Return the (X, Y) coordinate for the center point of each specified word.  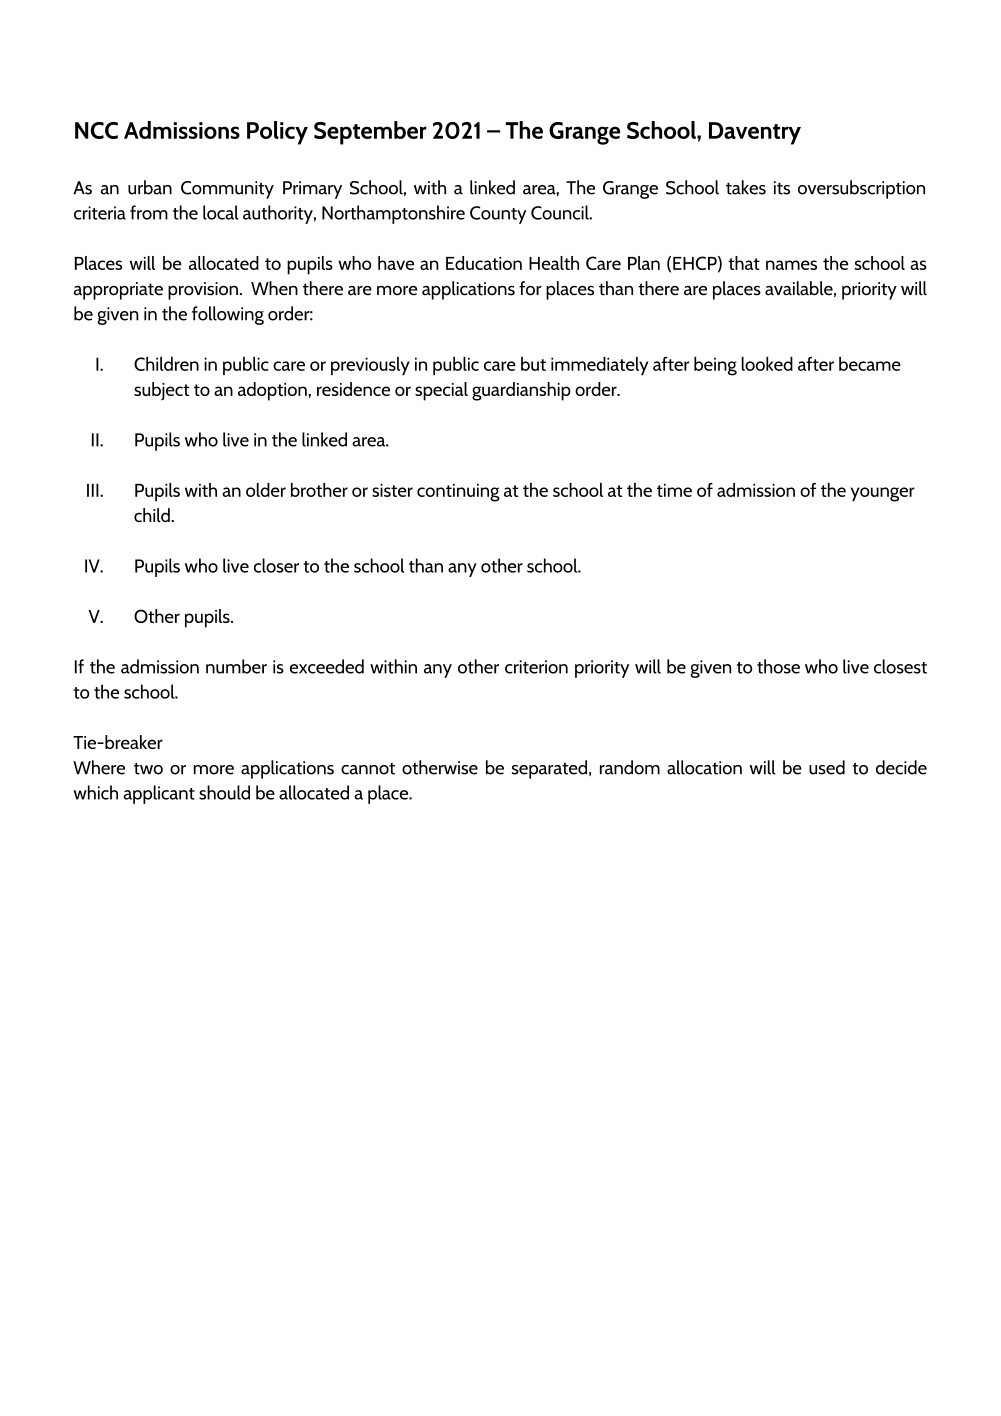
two (148, 768)
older (266, 490)
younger (883, 494)
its (782, 188)
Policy (277, 133)
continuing (458, 493)
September (370, 133)
